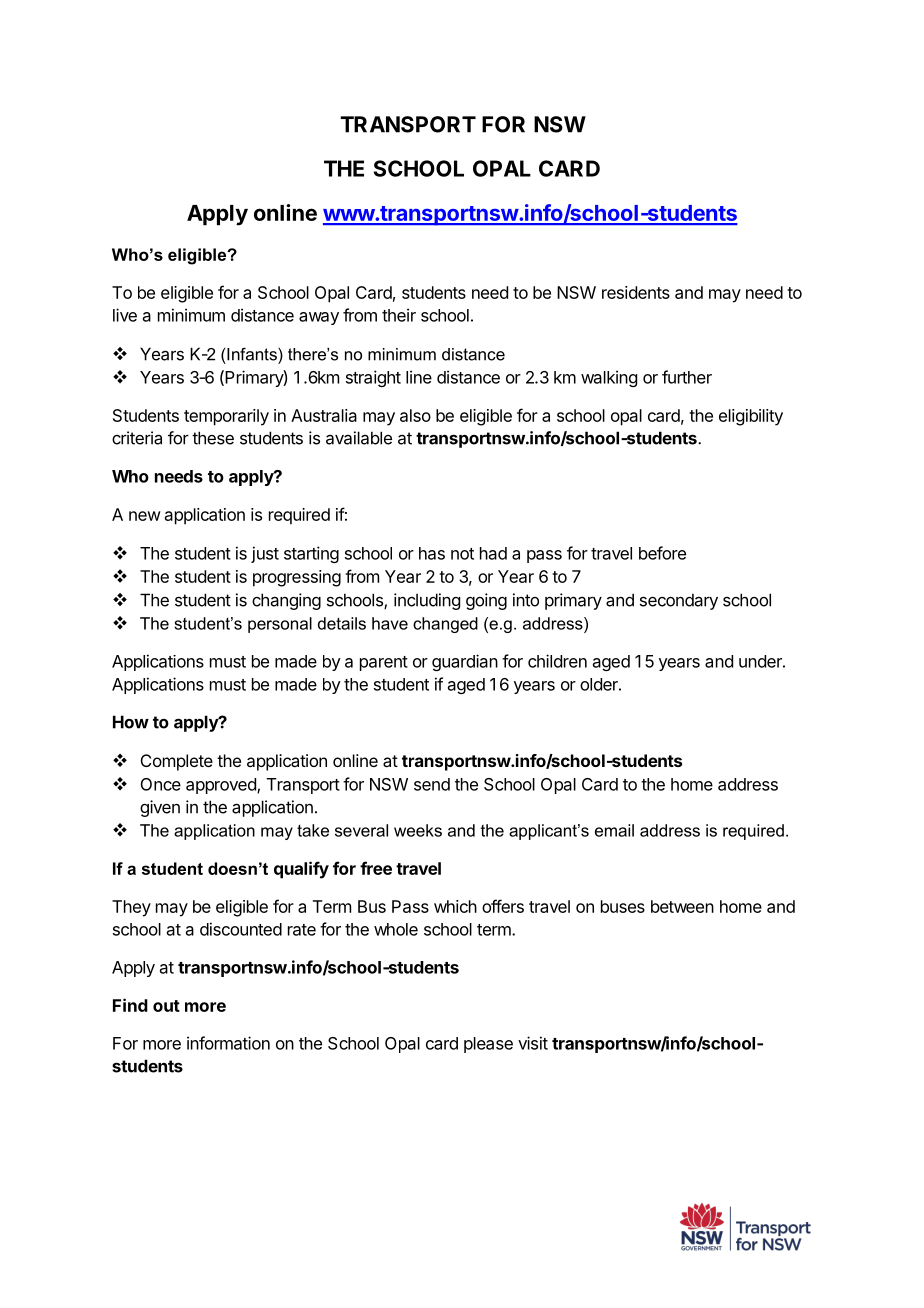  What do you see at coordinates (488, 1045) in the document?
I see `please` at bounding box center [488, 1045].
